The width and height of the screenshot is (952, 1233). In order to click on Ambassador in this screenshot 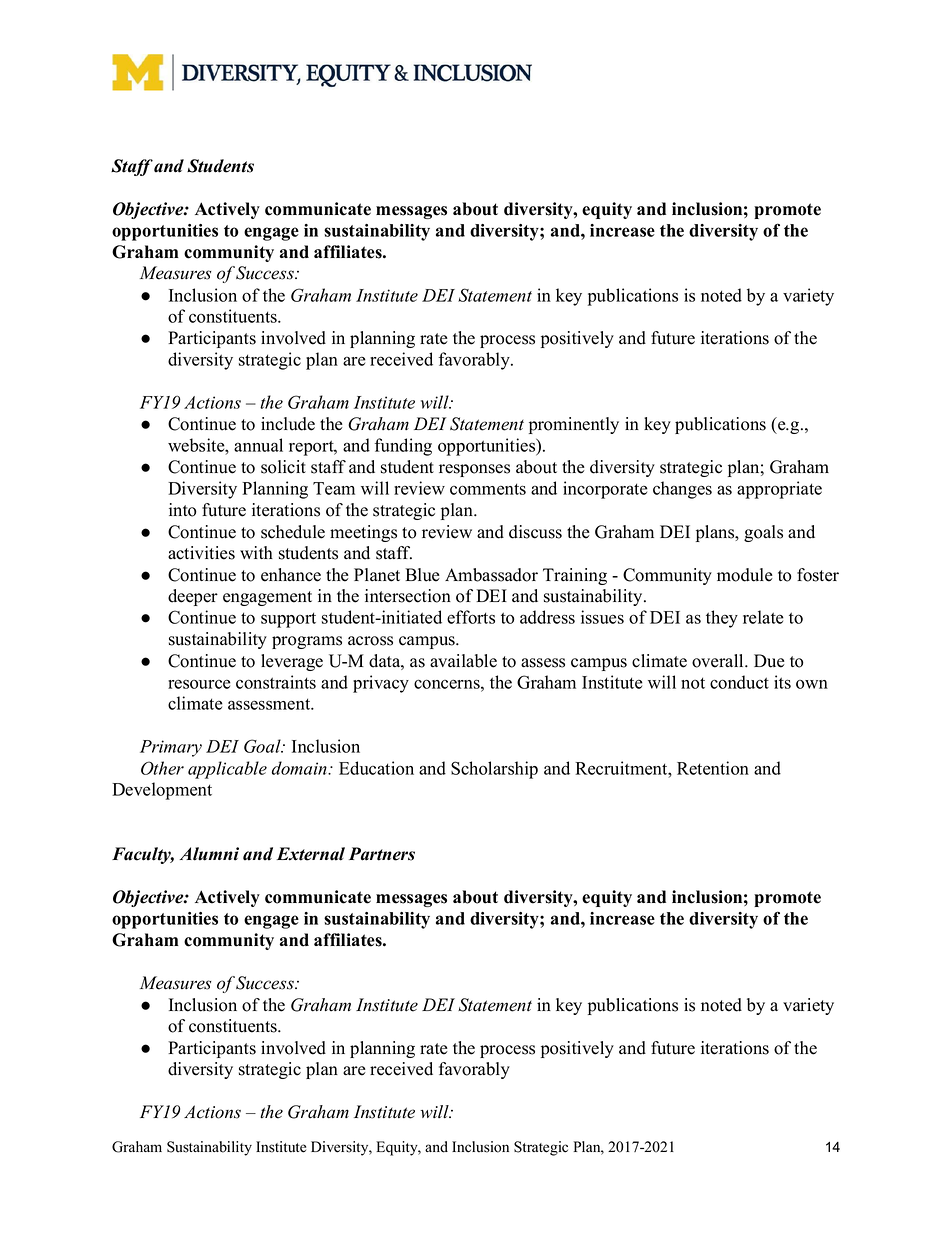, I will do `click(491, 575)`.
